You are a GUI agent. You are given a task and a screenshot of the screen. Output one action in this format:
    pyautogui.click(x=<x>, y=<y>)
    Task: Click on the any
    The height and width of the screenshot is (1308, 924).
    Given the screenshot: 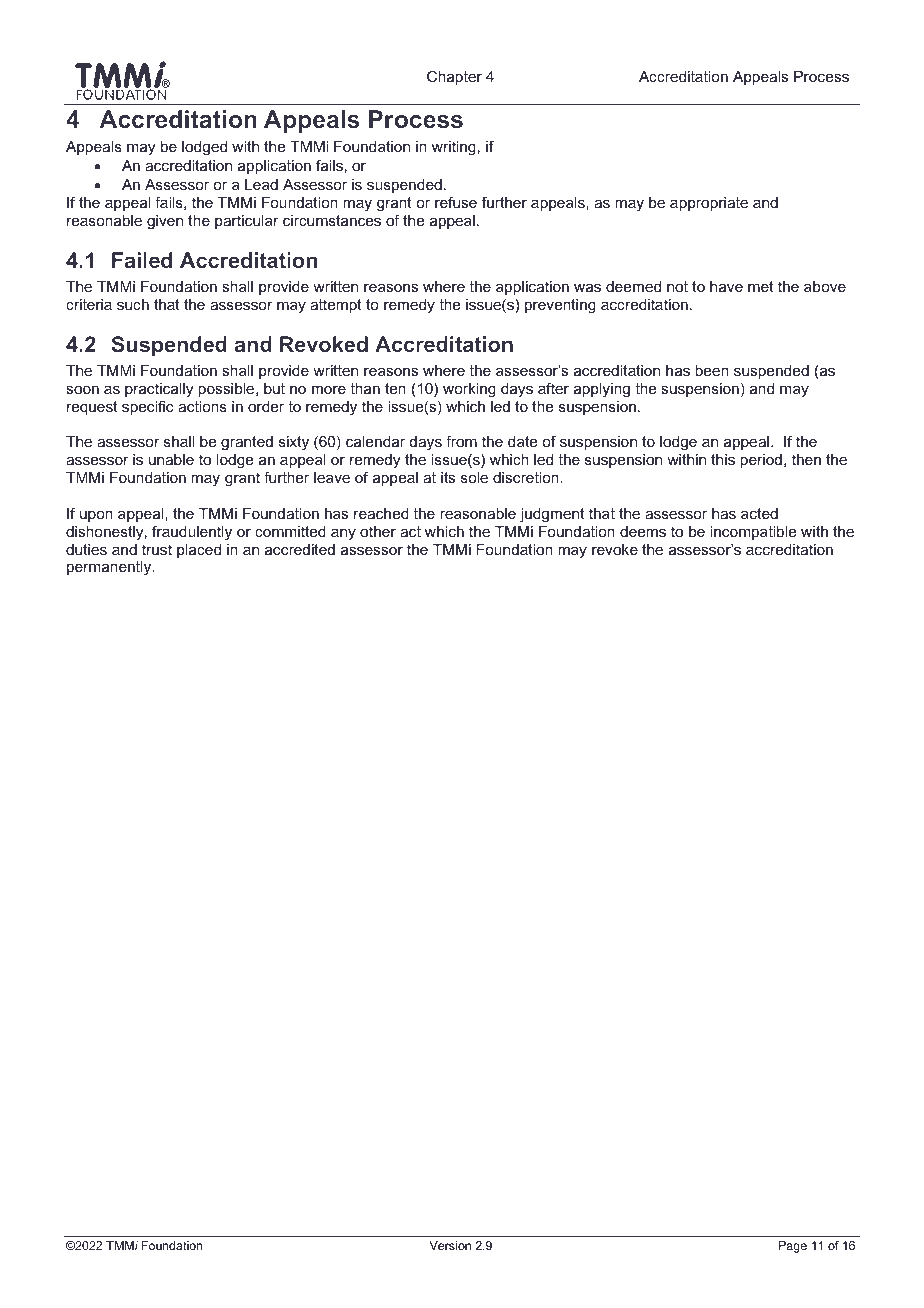 What is the action you would take?
    pyautogui.click(x=343, y=534)
